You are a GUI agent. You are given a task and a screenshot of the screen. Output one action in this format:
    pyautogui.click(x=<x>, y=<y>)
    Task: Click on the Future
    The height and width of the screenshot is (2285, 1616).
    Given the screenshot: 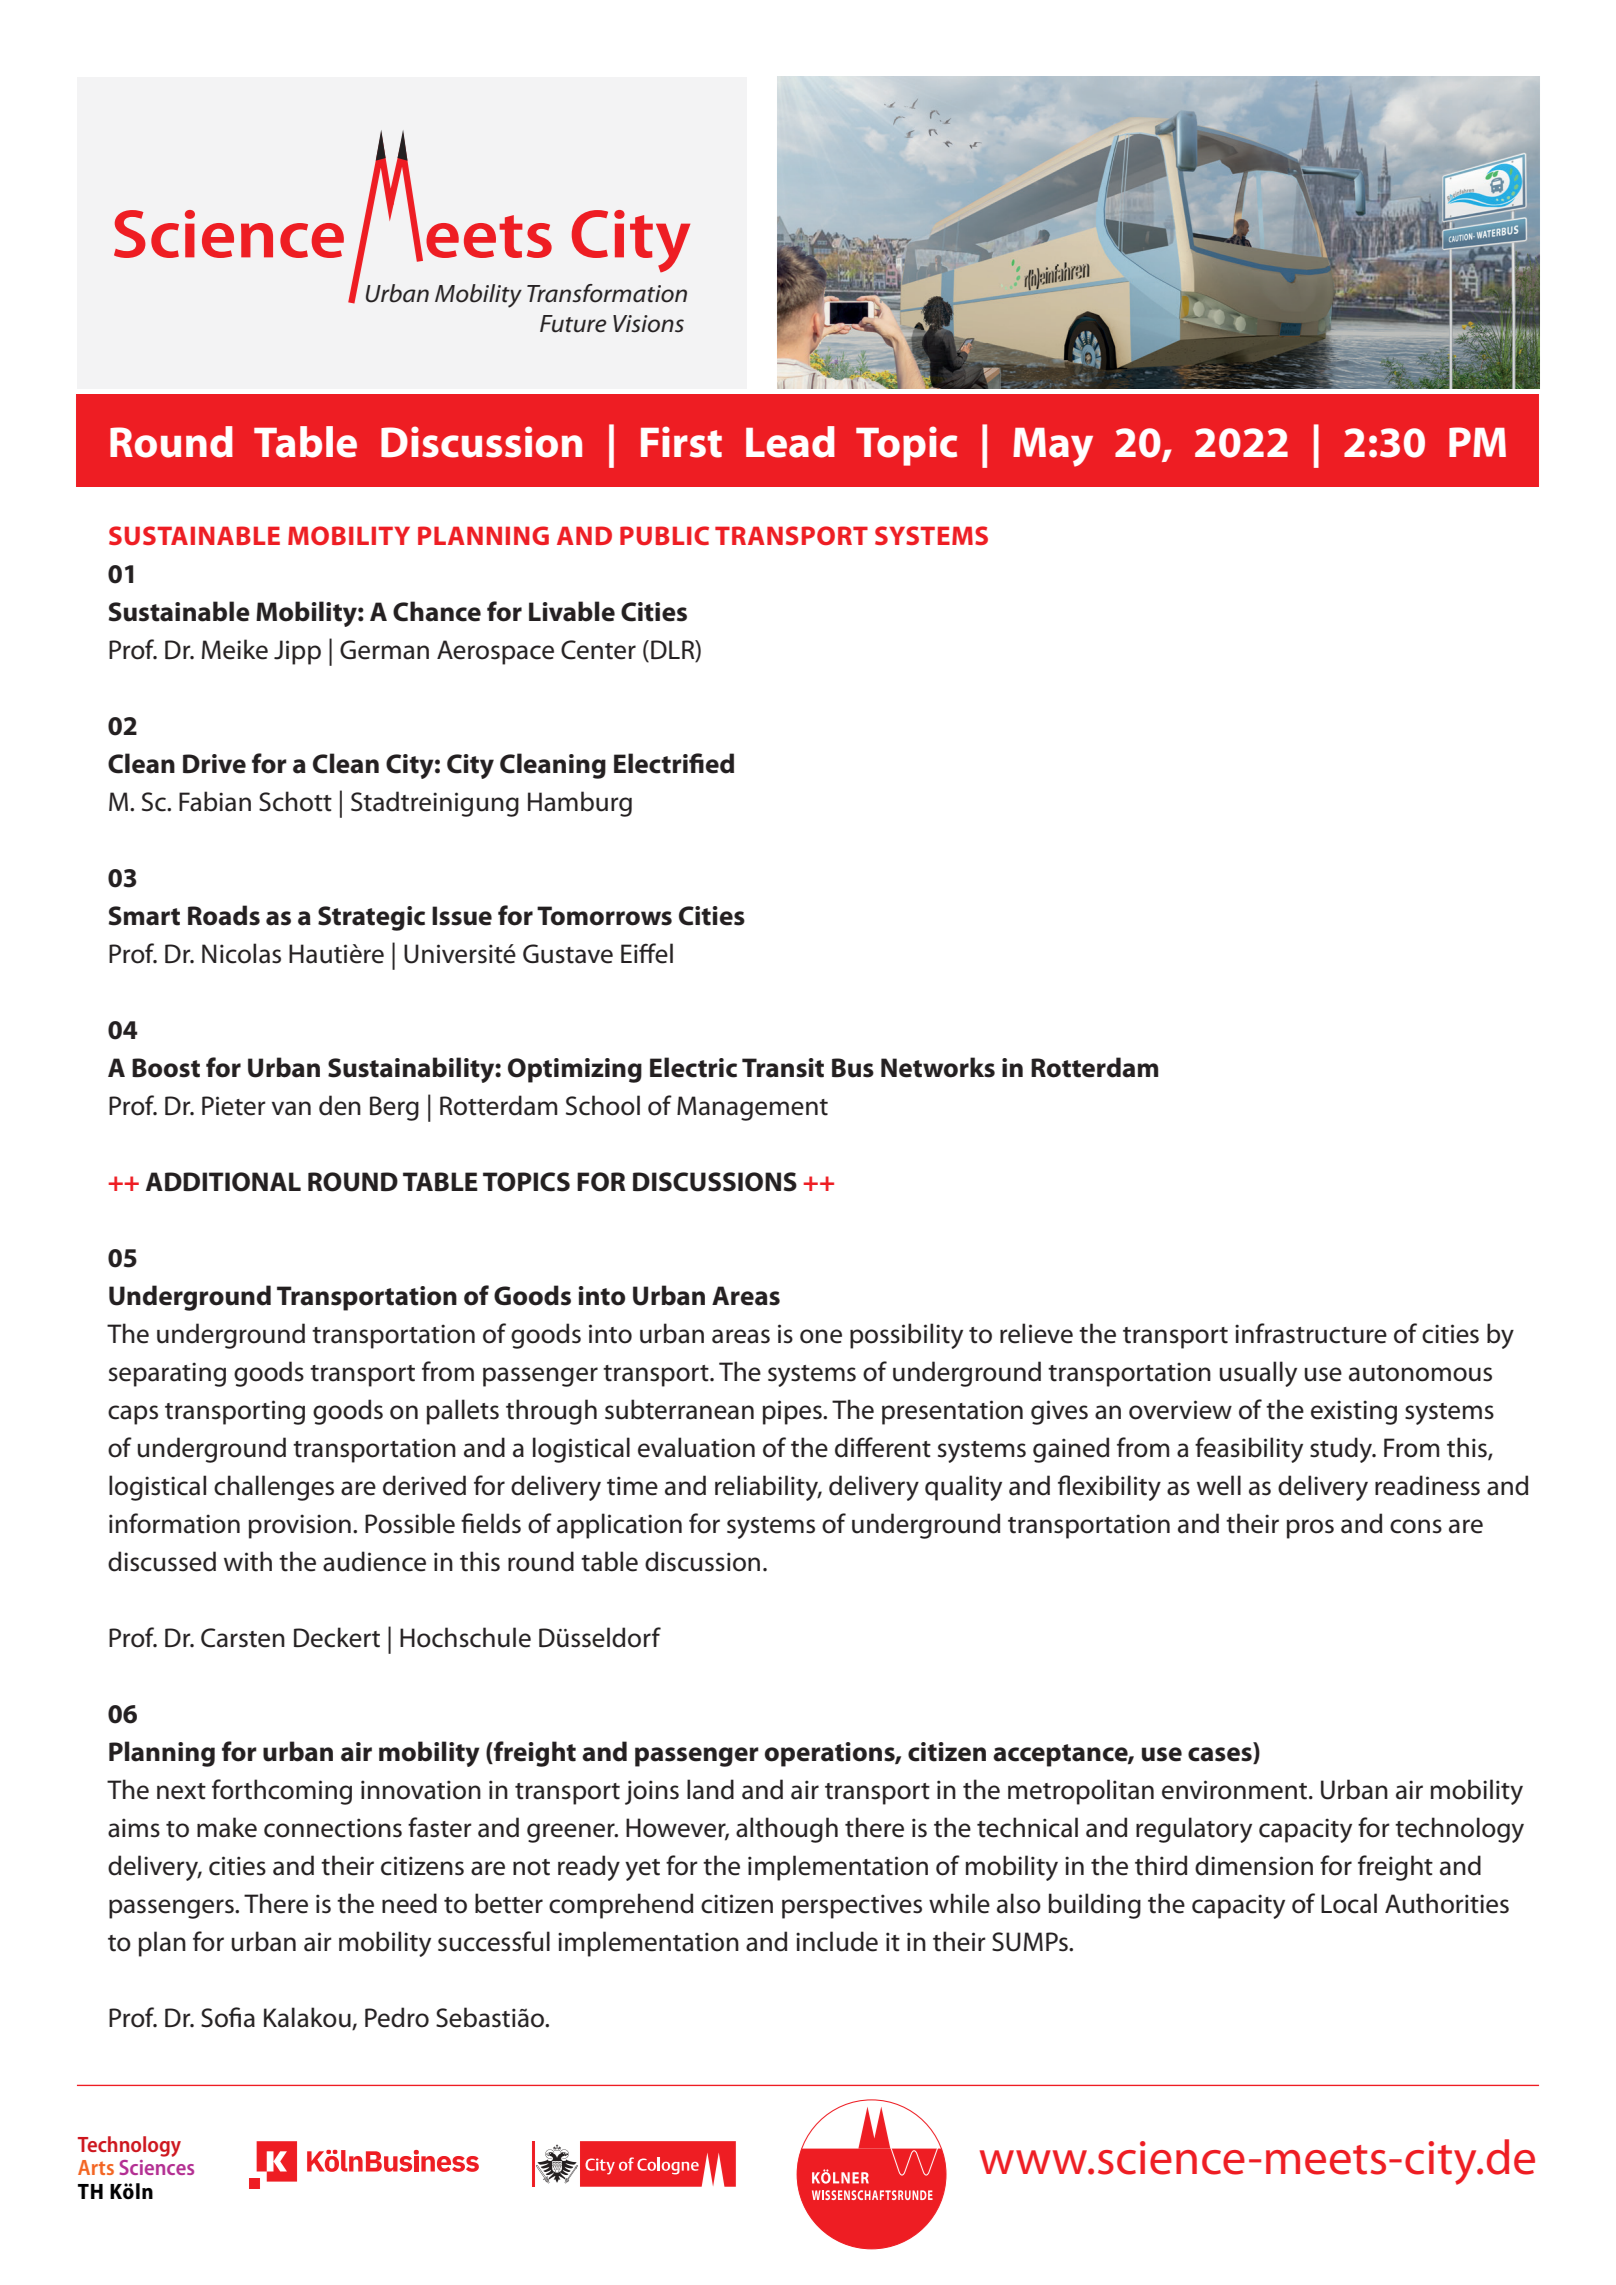 What is the action you would take?
    pyautogui.click(x=573, y=324)
